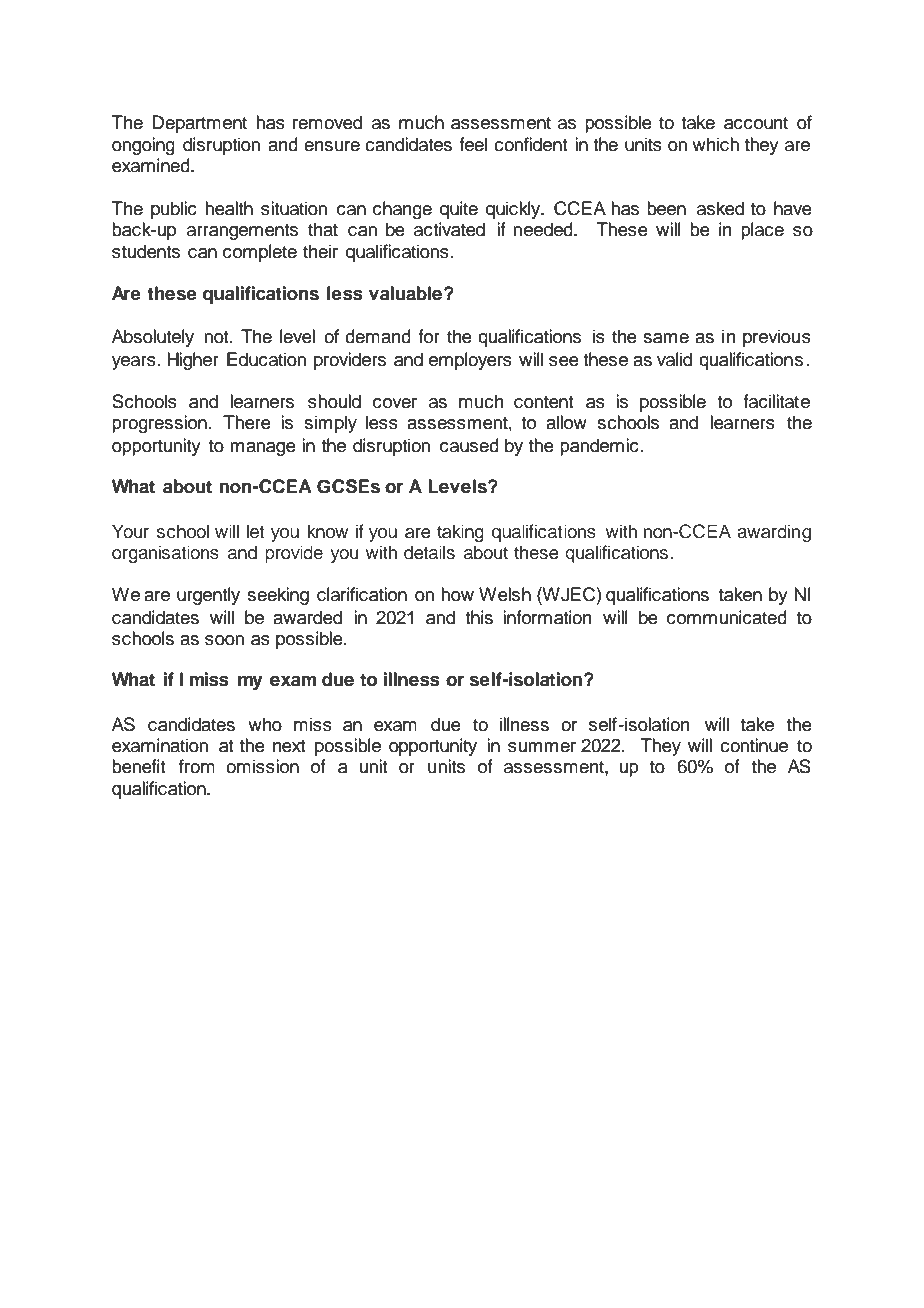  Describe the element at coordinates (473, 144) in the screenshot. I see `feel` at that location.
